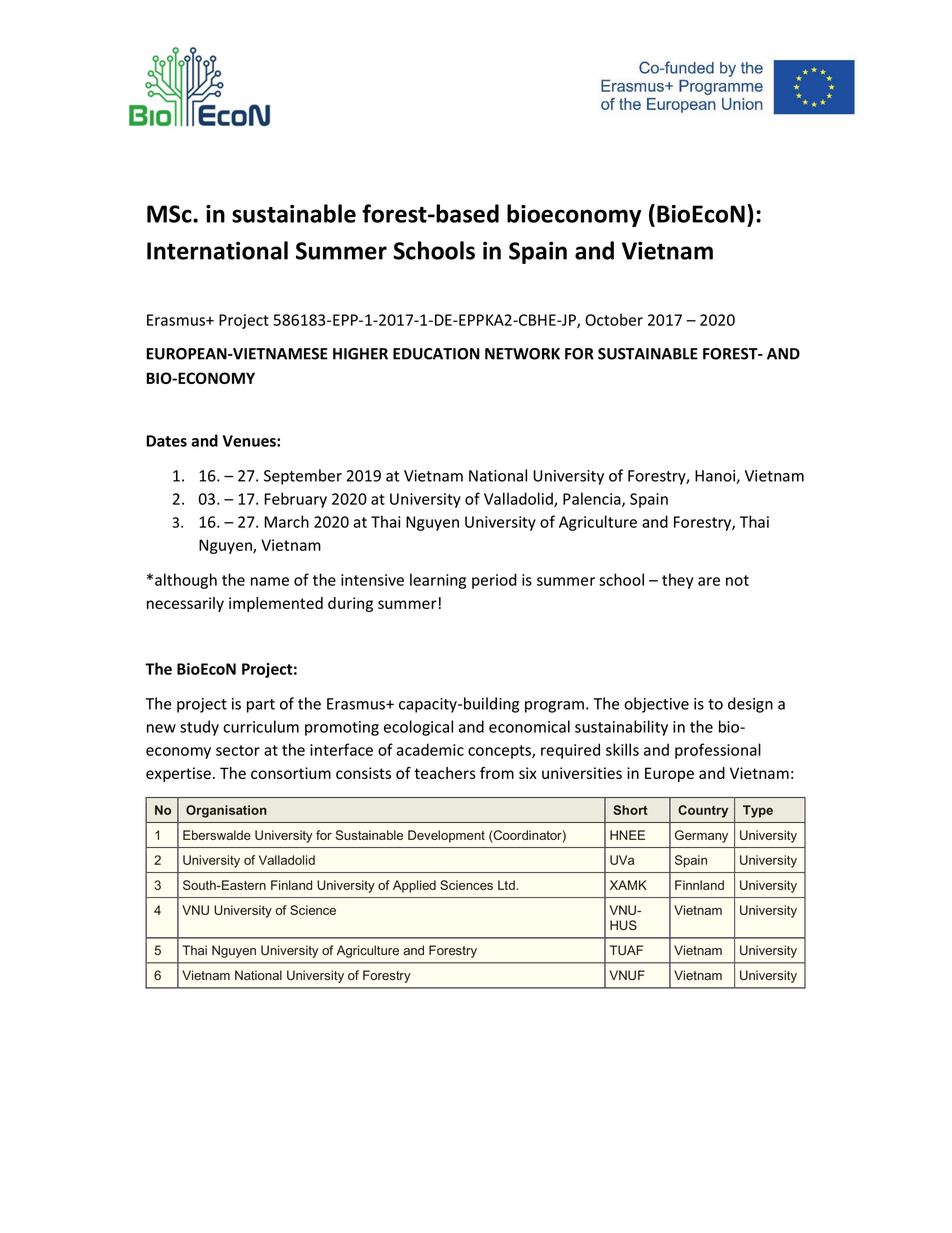  Describe the element at coordinates (430, 749) in the image. I see `academic` at that location.
